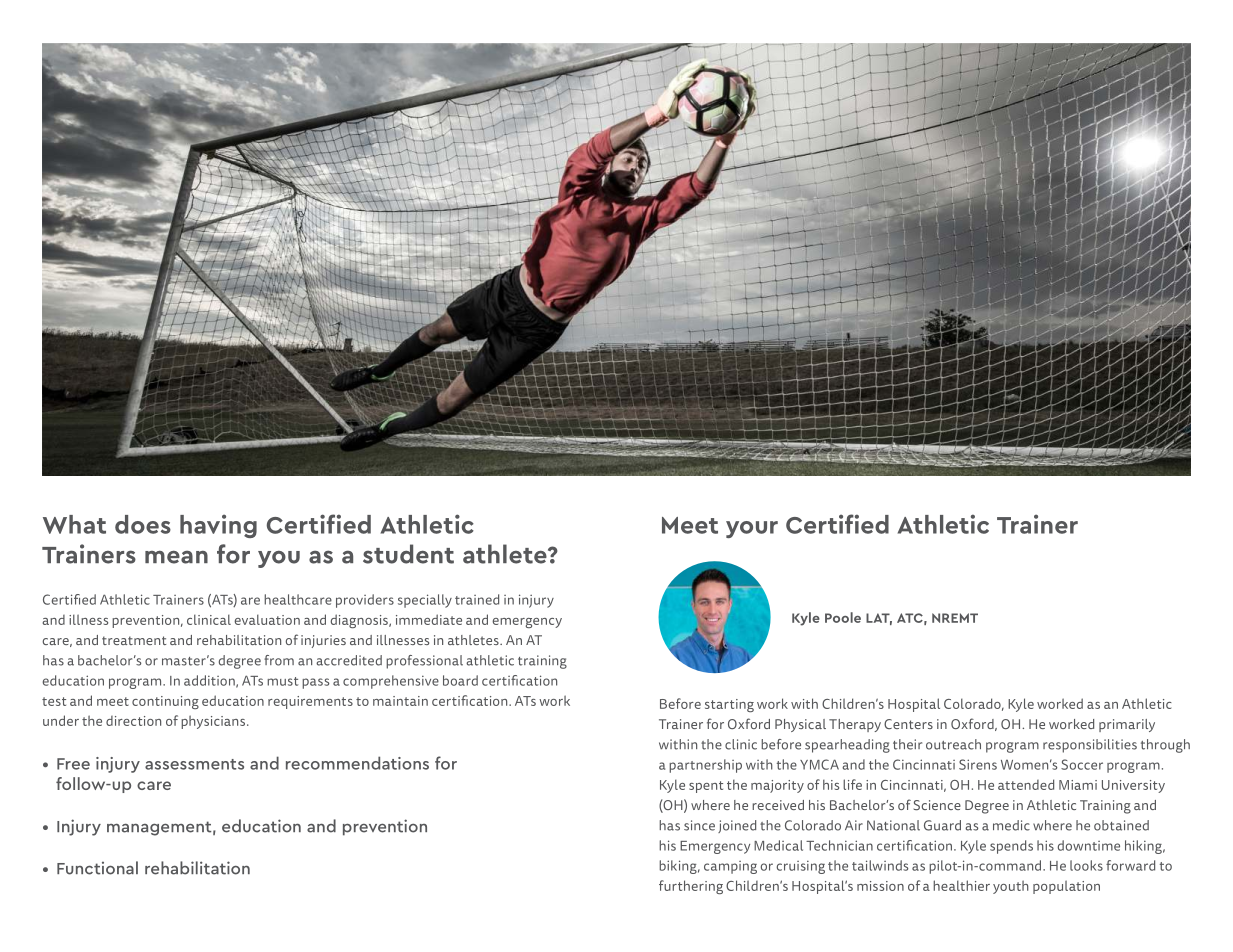 Image resolution: width=1233 pixels, height=952 pixels. What do you see at coordinates (843, 617) in the document?
I see `Poole` at bounding box center [843, 617].
